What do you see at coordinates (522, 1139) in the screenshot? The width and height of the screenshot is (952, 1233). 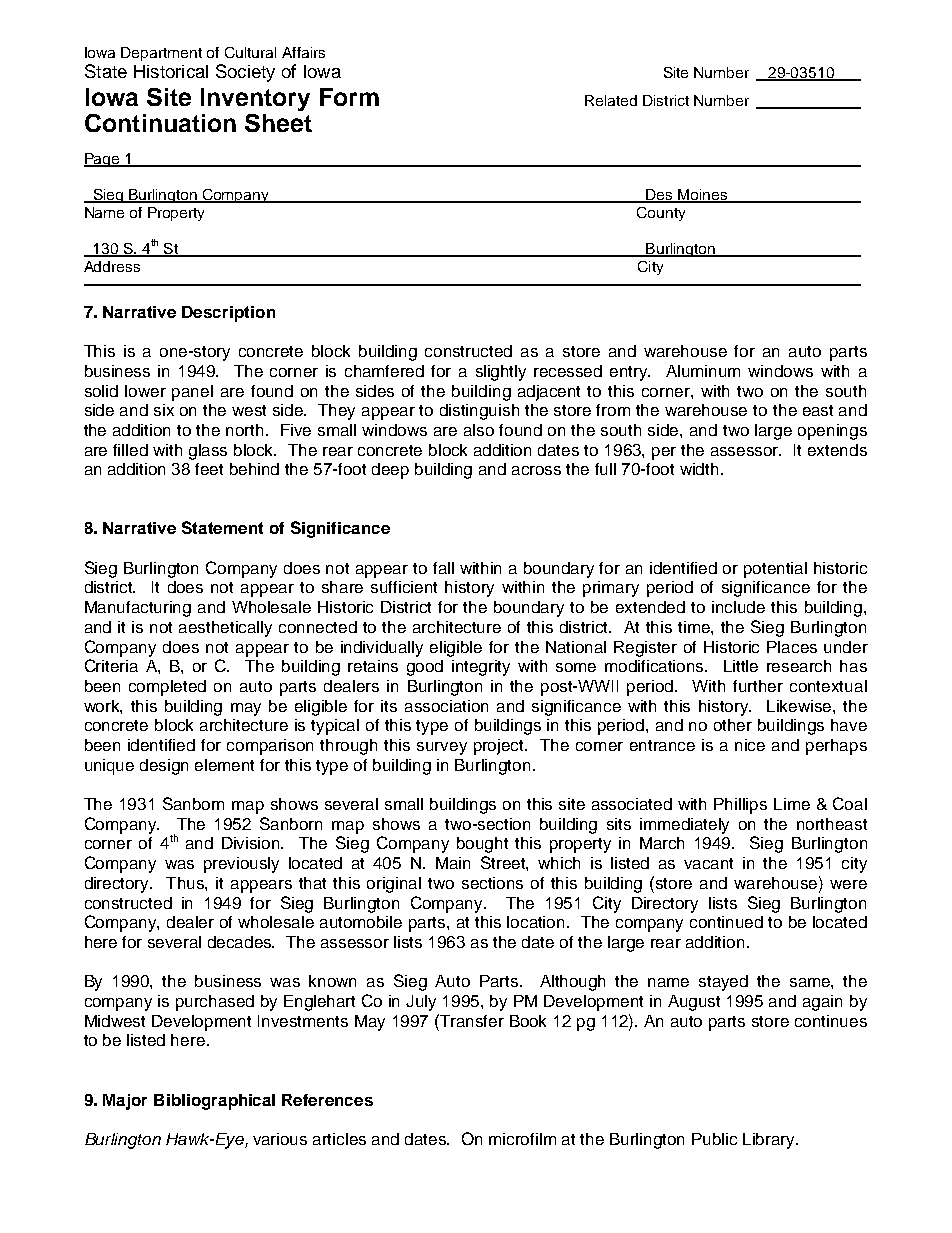 I see `microfilm` at bounding box center [522, 1139].
